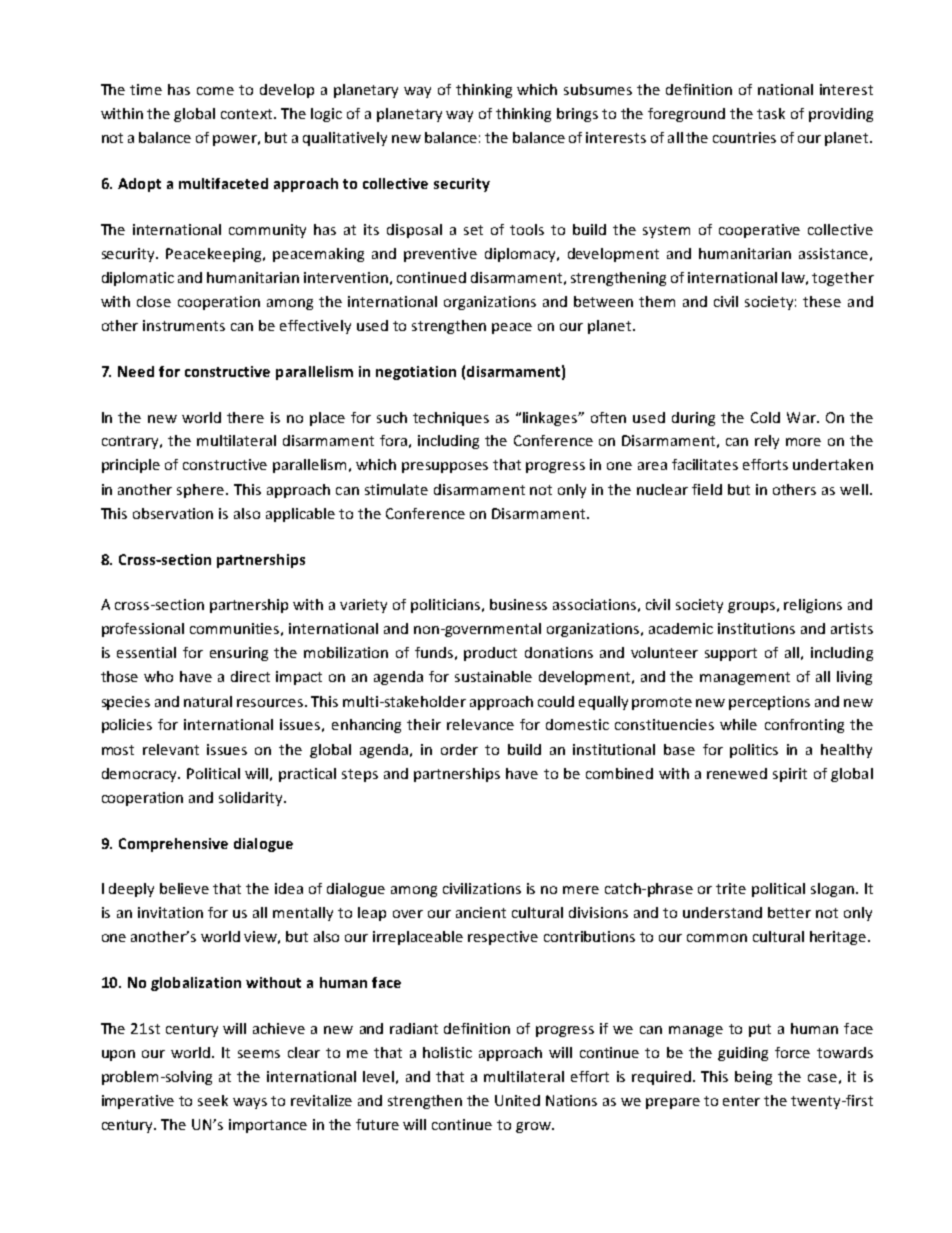 The width and height of the screenshot is (952, 1233). Describe the element at coordinates (215, 91) in the screenshot. I see `come` at that location.
